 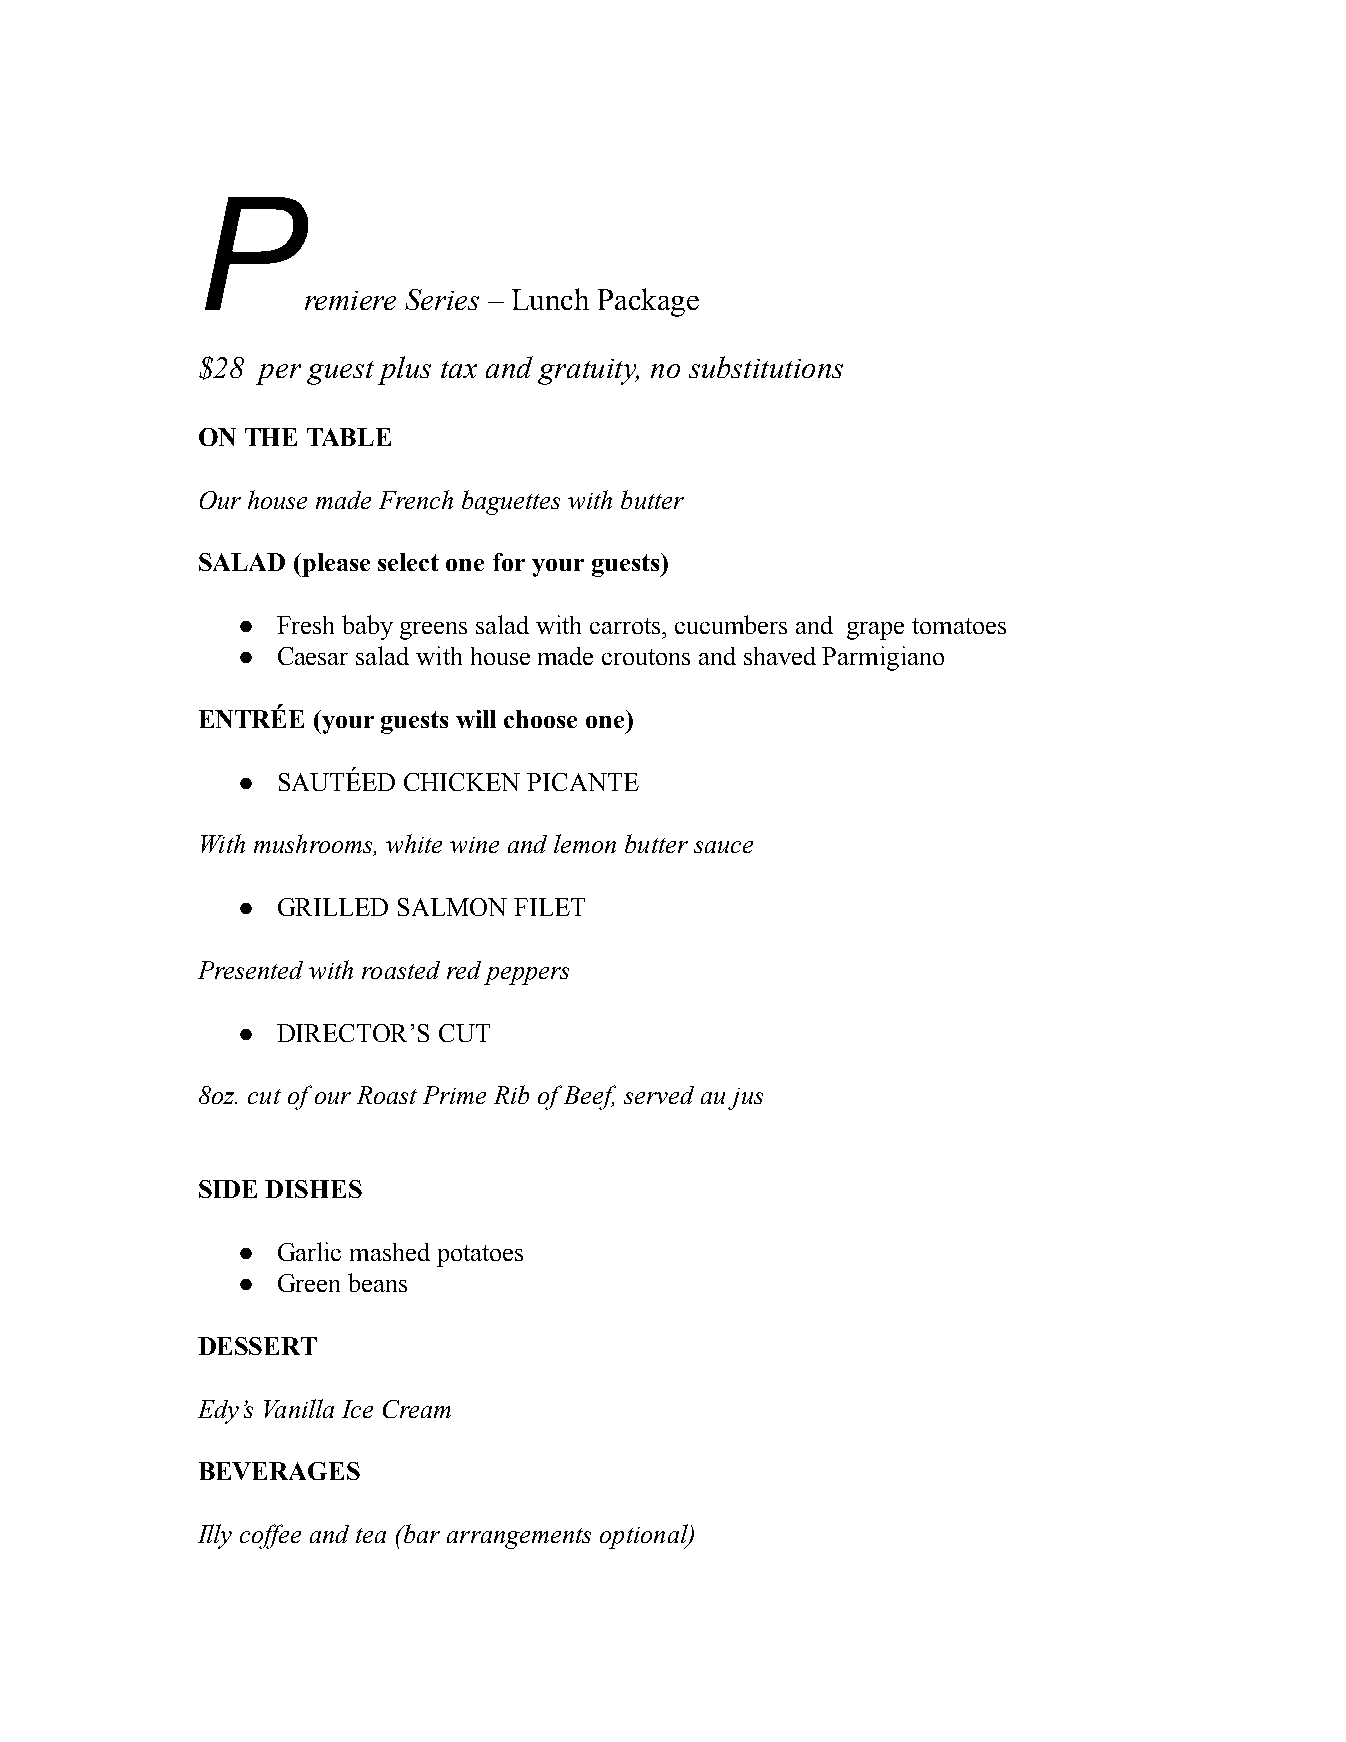 What do you see at coordinates (519, 1538) in the page?
I see `arrangements` at bounding box center [519, 1538].
